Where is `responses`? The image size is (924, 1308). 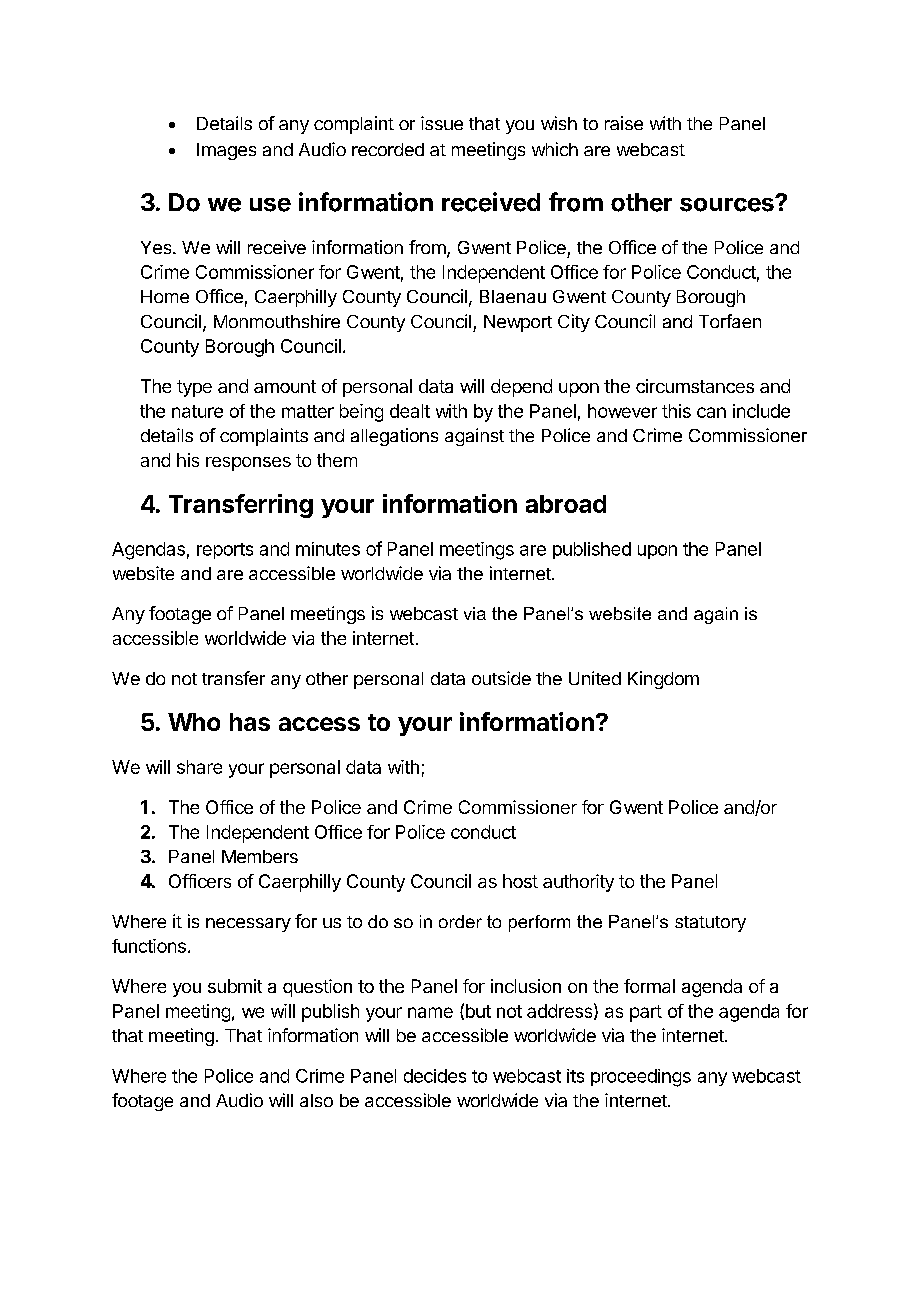
responses is located at coordinates (248, 464).
